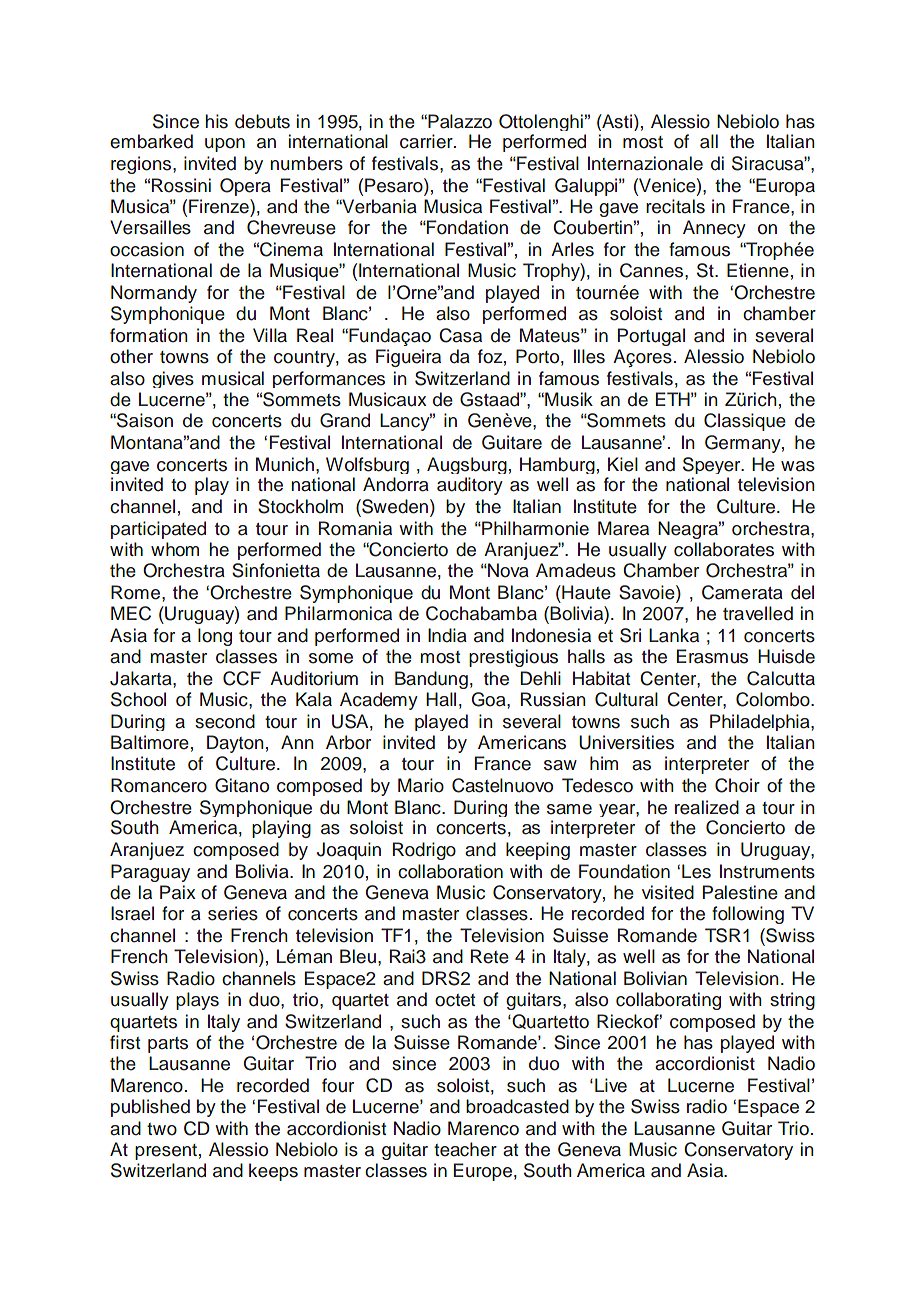 This image has height=1308, width=924. I want to click on upon, so click(225, 145).
